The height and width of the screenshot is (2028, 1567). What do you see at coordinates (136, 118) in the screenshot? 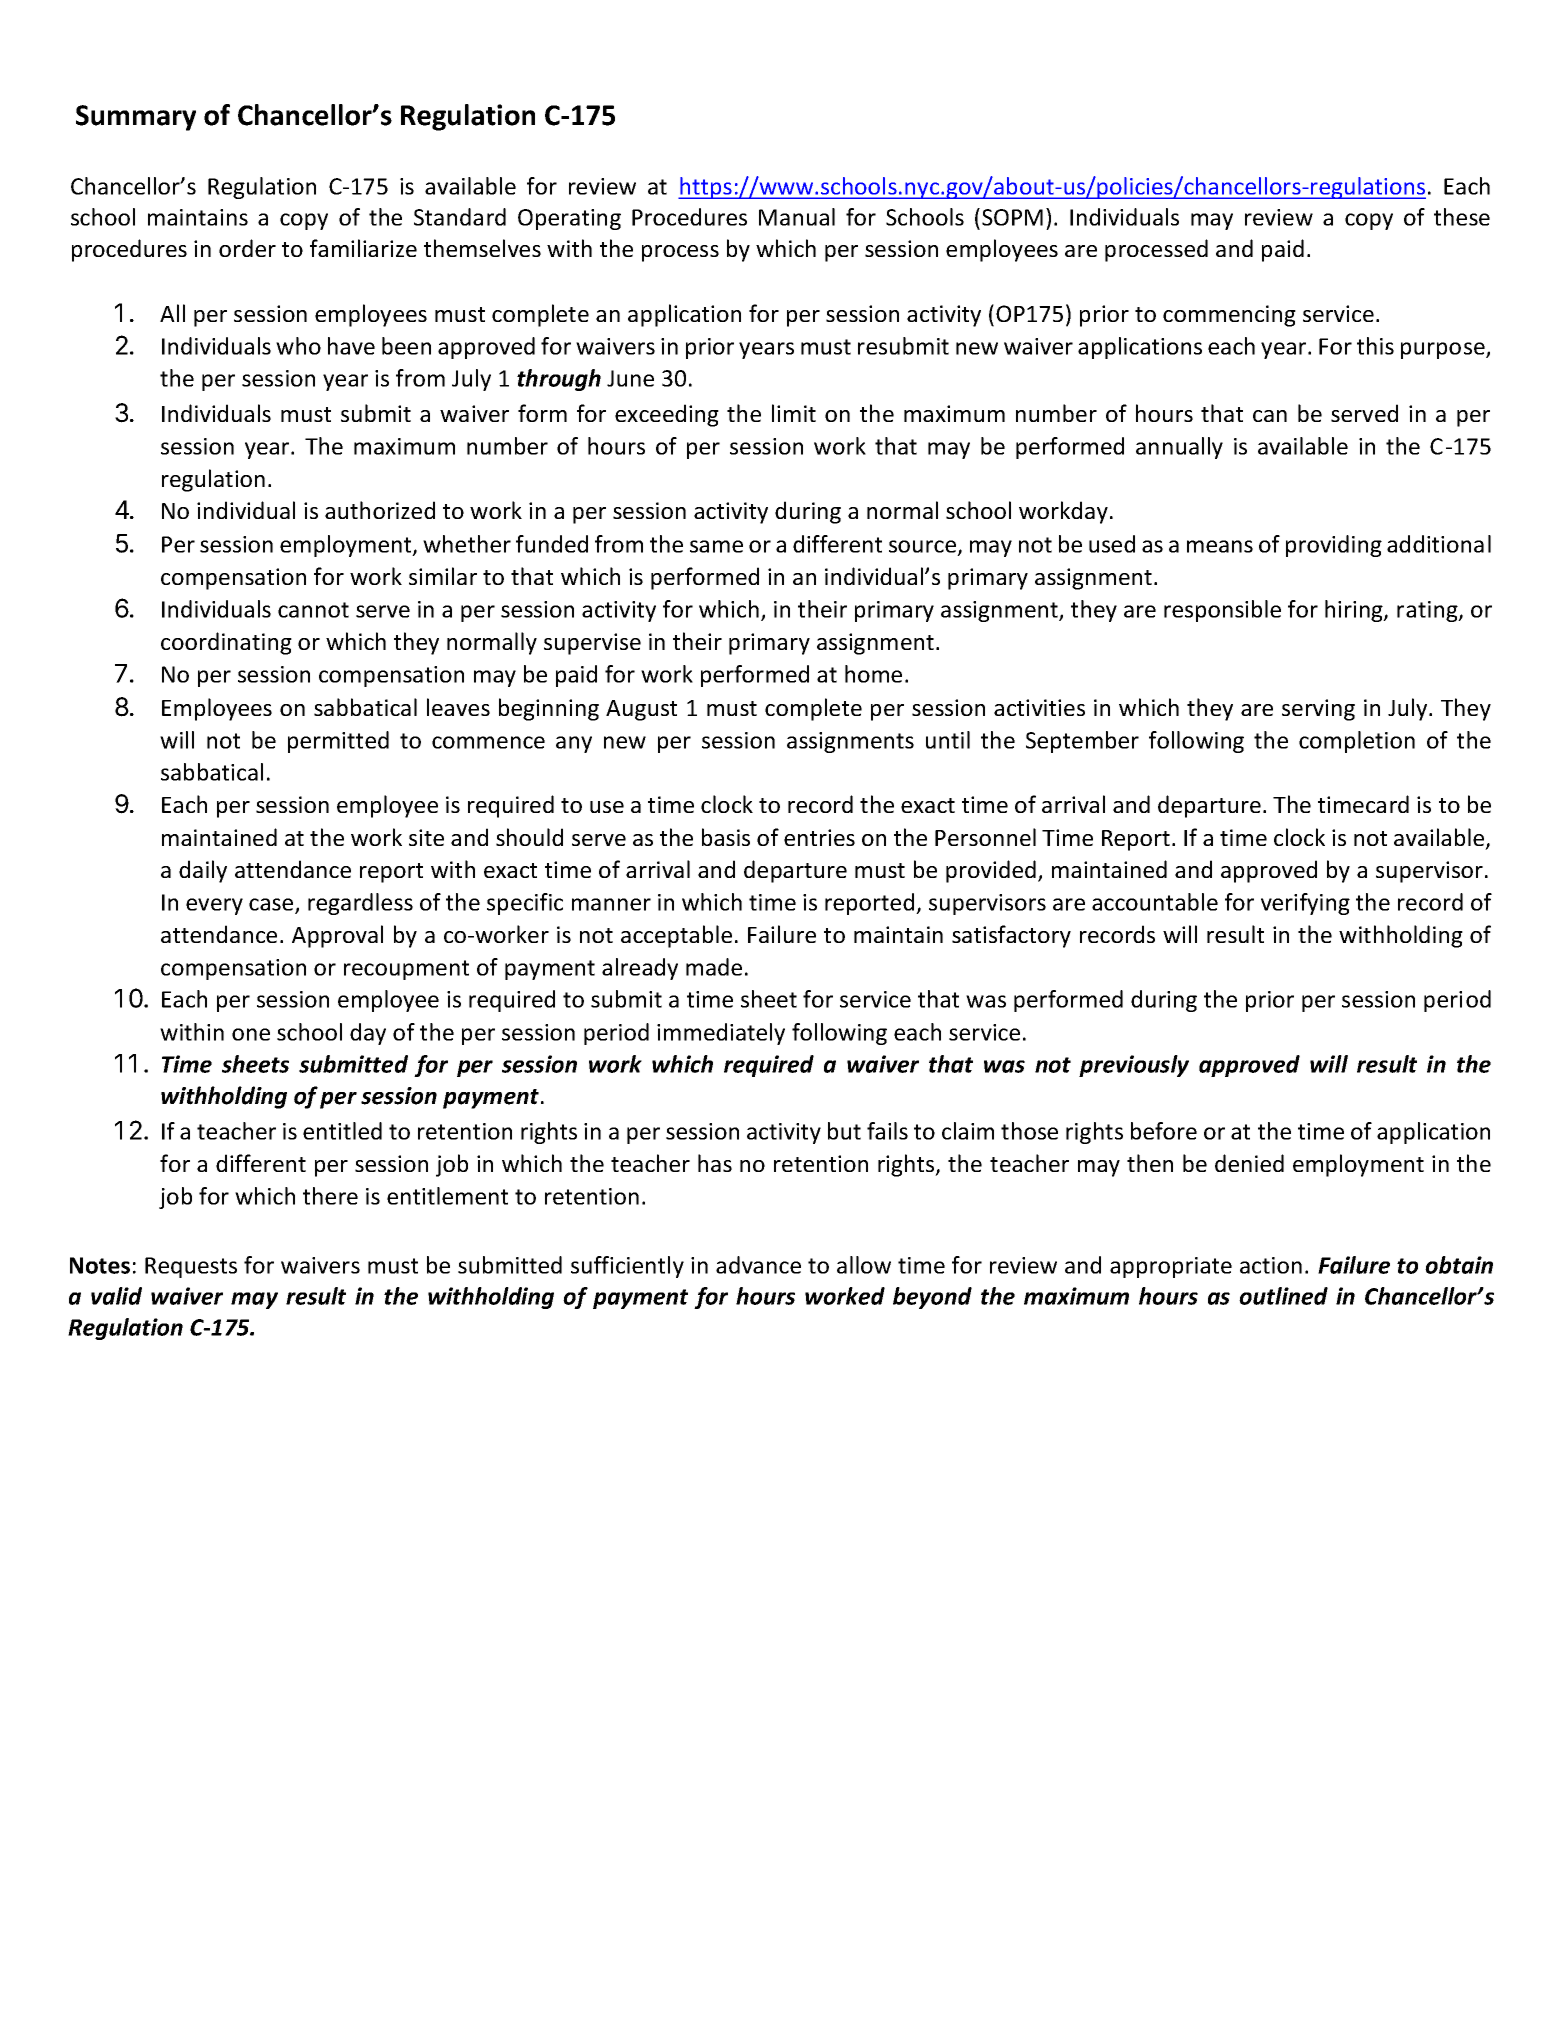
I see `Summary` at bounding box center [136, 118].
